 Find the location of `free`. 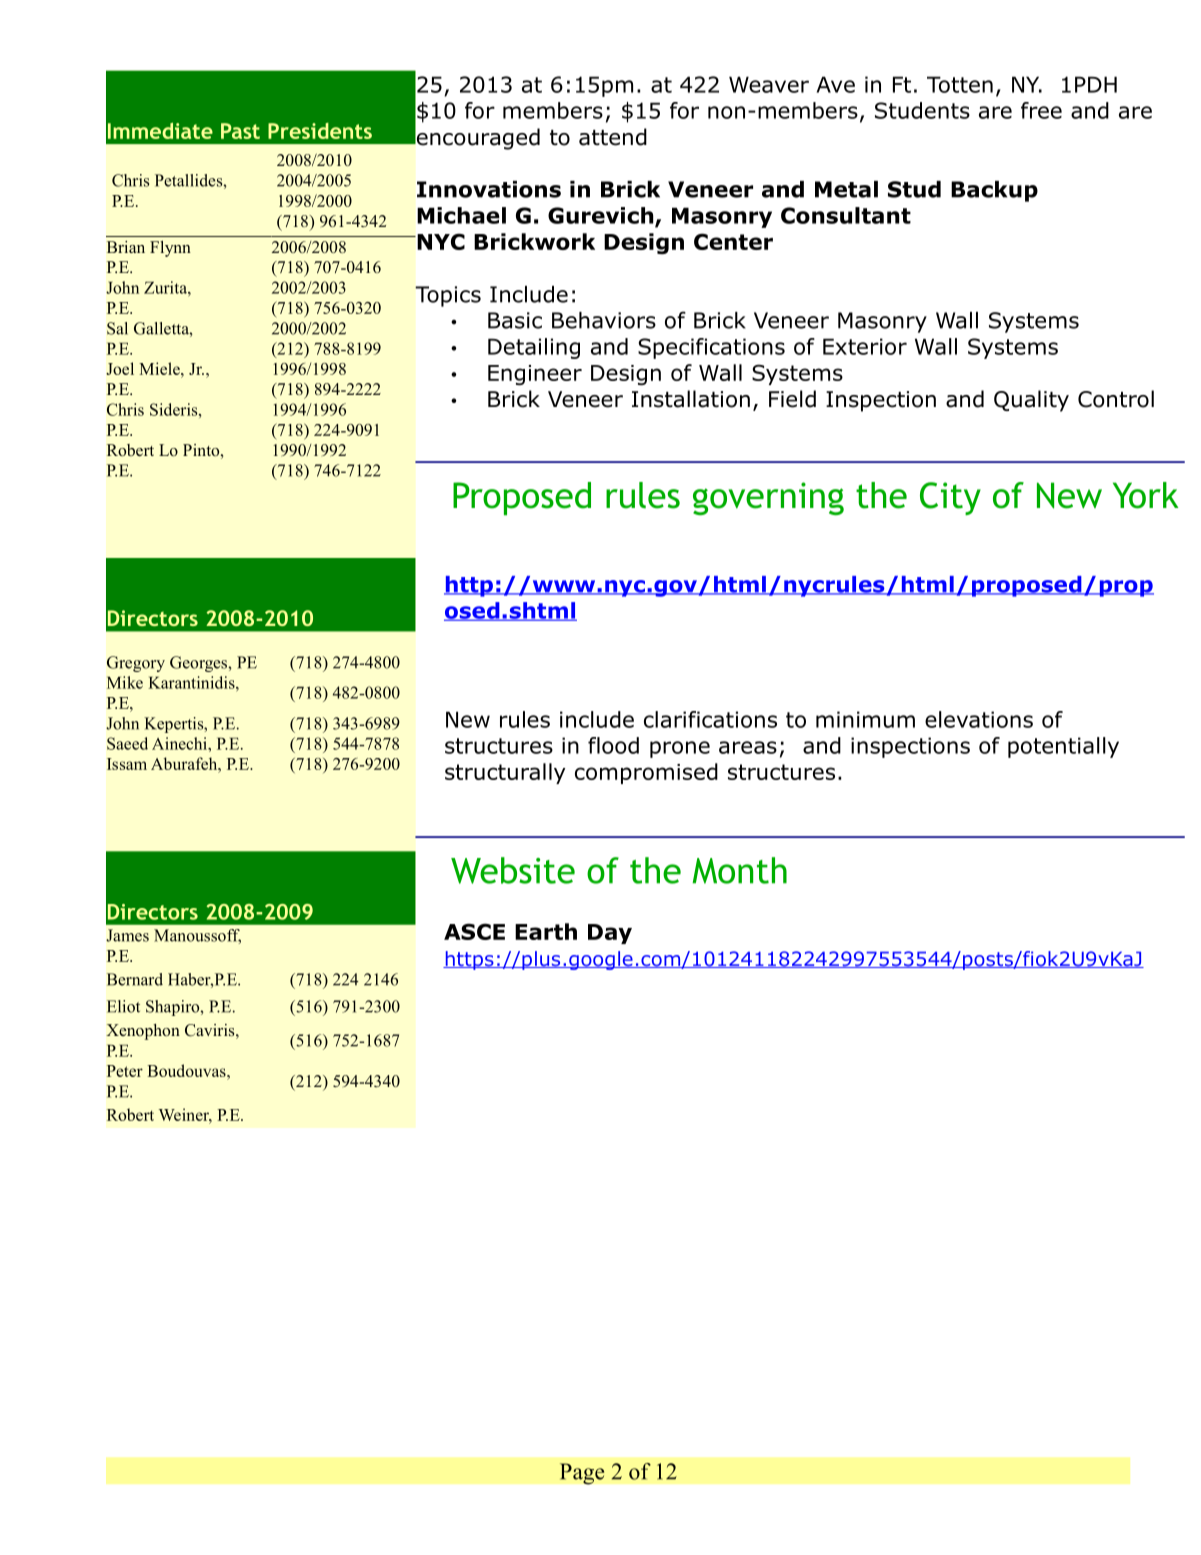

free is located at coordinates (1041, 110).
